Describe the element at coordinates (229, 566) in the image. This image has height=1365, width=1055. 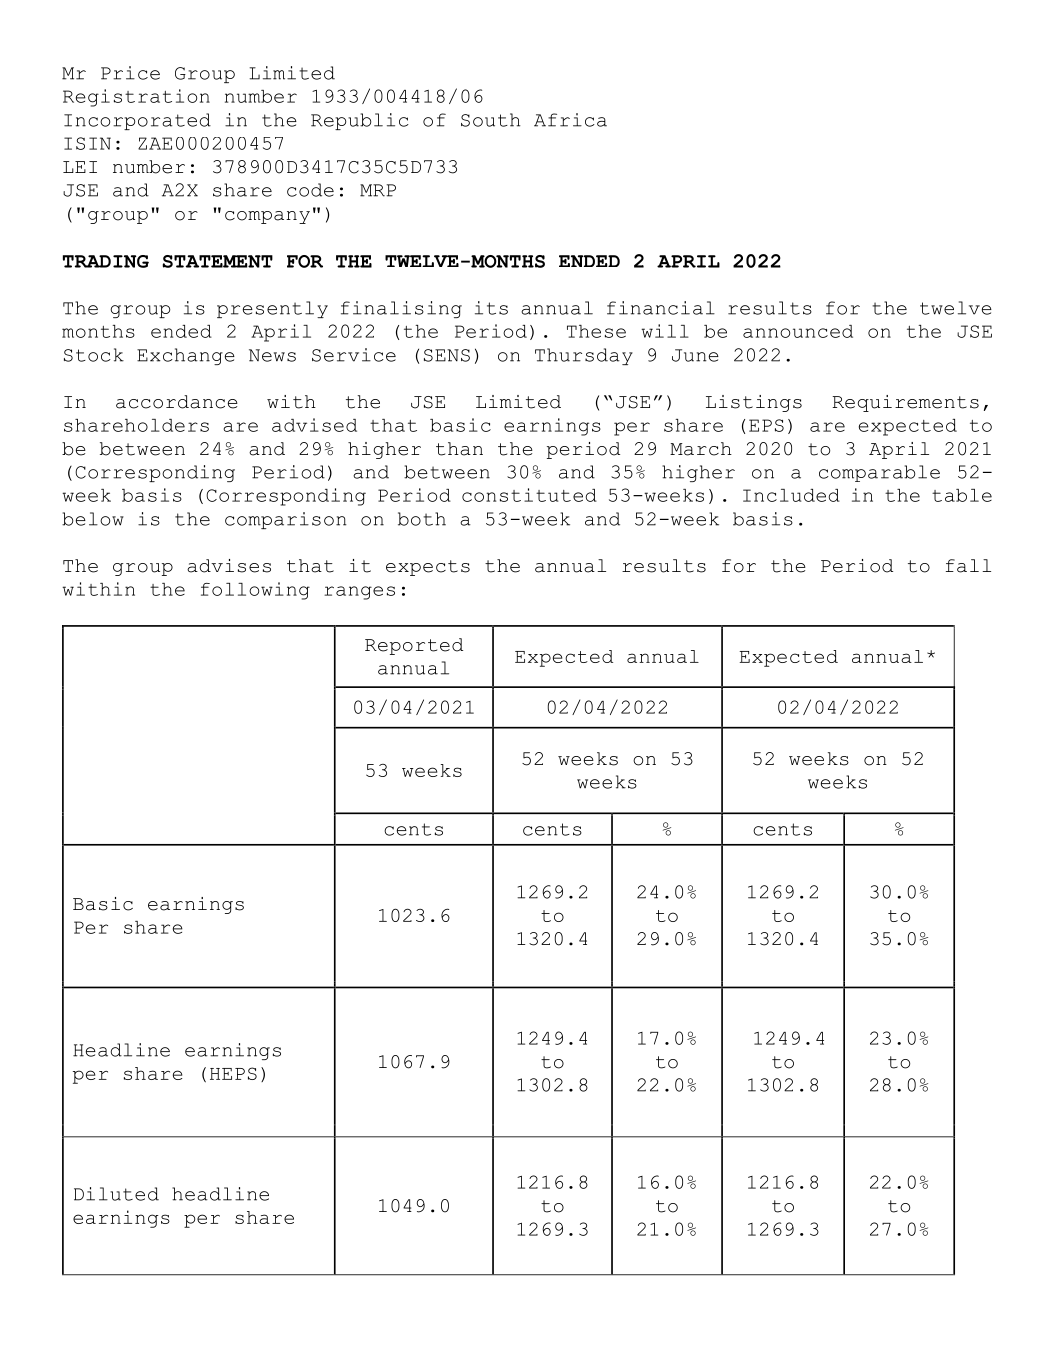
I see `advises` at that location.
